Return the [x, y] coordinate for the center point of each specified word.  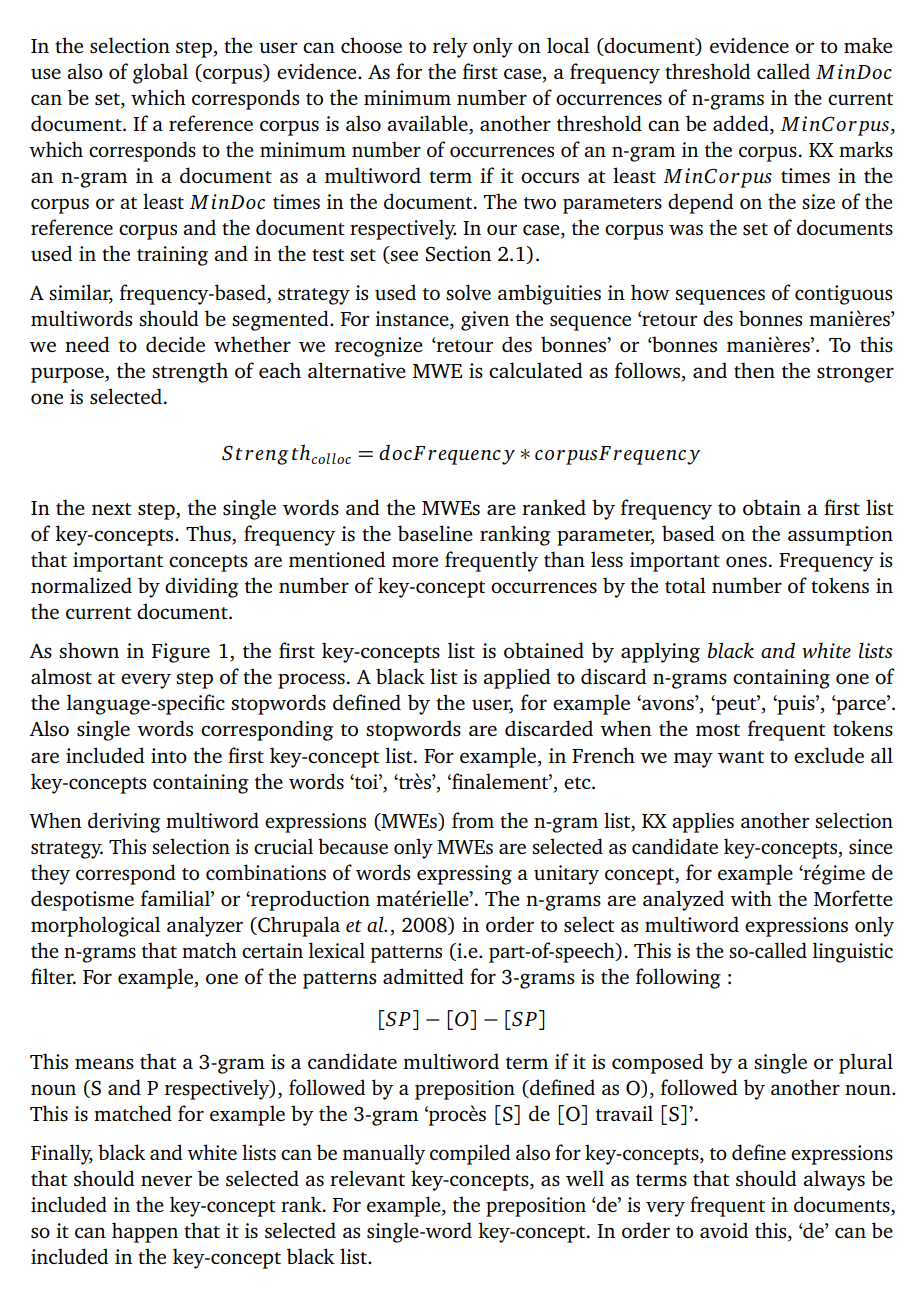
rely [450, 47]
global [160, 73]
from [473, 820]
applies [703, 822]
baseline [435, 533]
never [166, 1180]
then [754, 370]
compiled [470, 1154]
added [742, 123]
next [112, 509]
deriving [124, 822]
